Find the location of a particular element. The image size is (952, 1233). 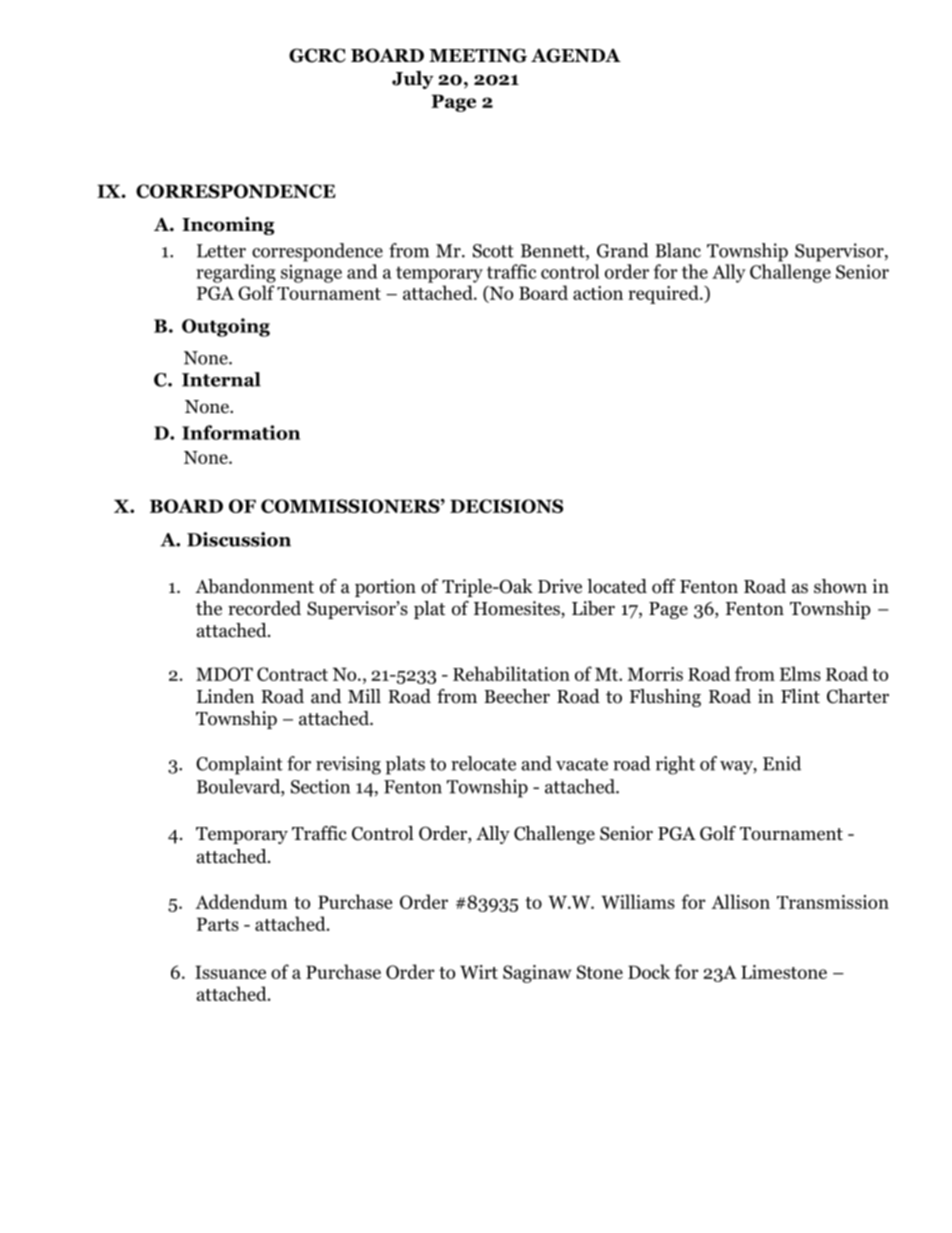

Saginaw is located at coordinates (537, 974).
